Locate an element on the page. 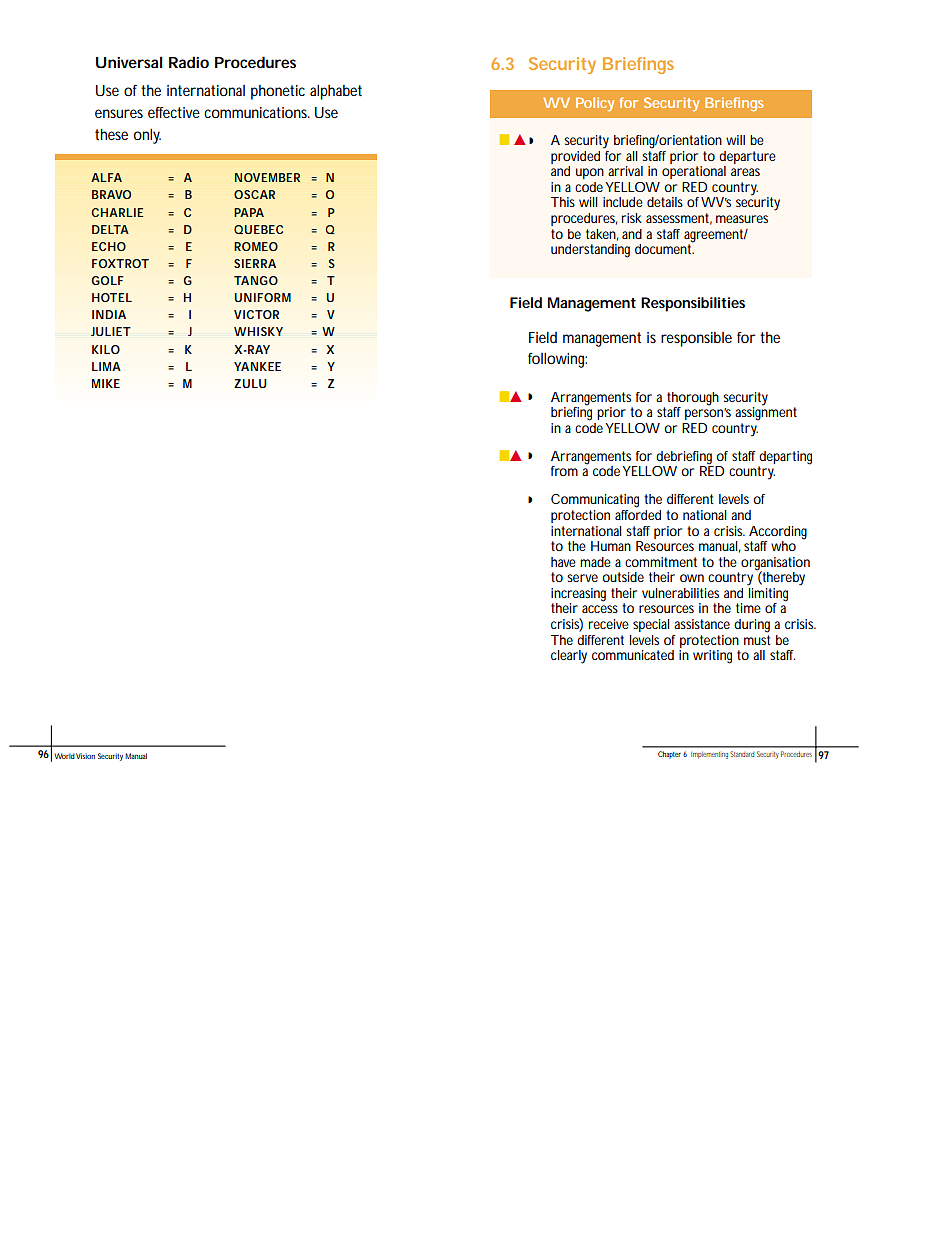 This image has height=1233, width=952. Policy is located at coordinates (595, 104).
